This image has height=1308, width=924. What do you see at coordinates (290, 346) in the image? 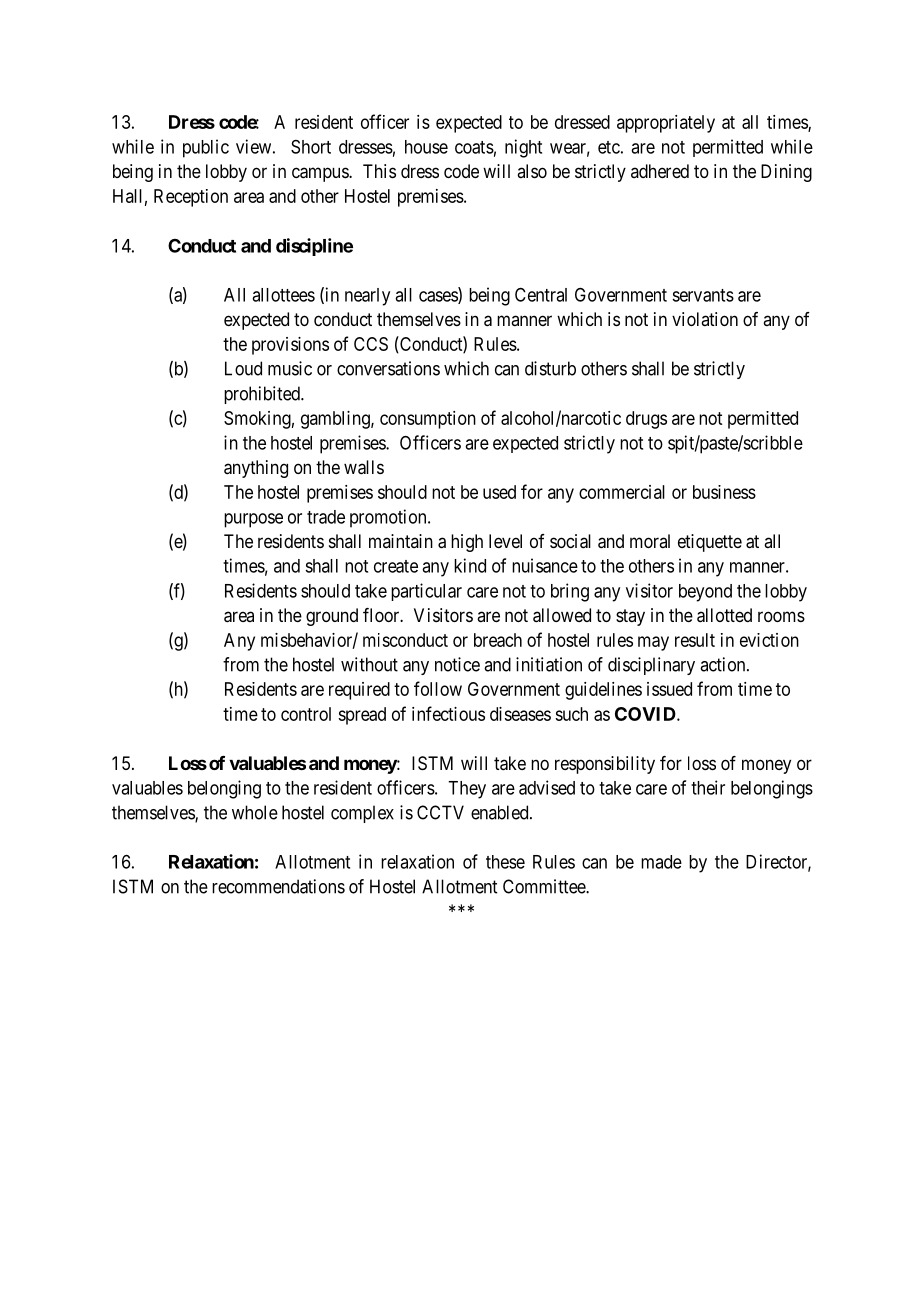
I see `provisions` at bounding box center [290, 346].
